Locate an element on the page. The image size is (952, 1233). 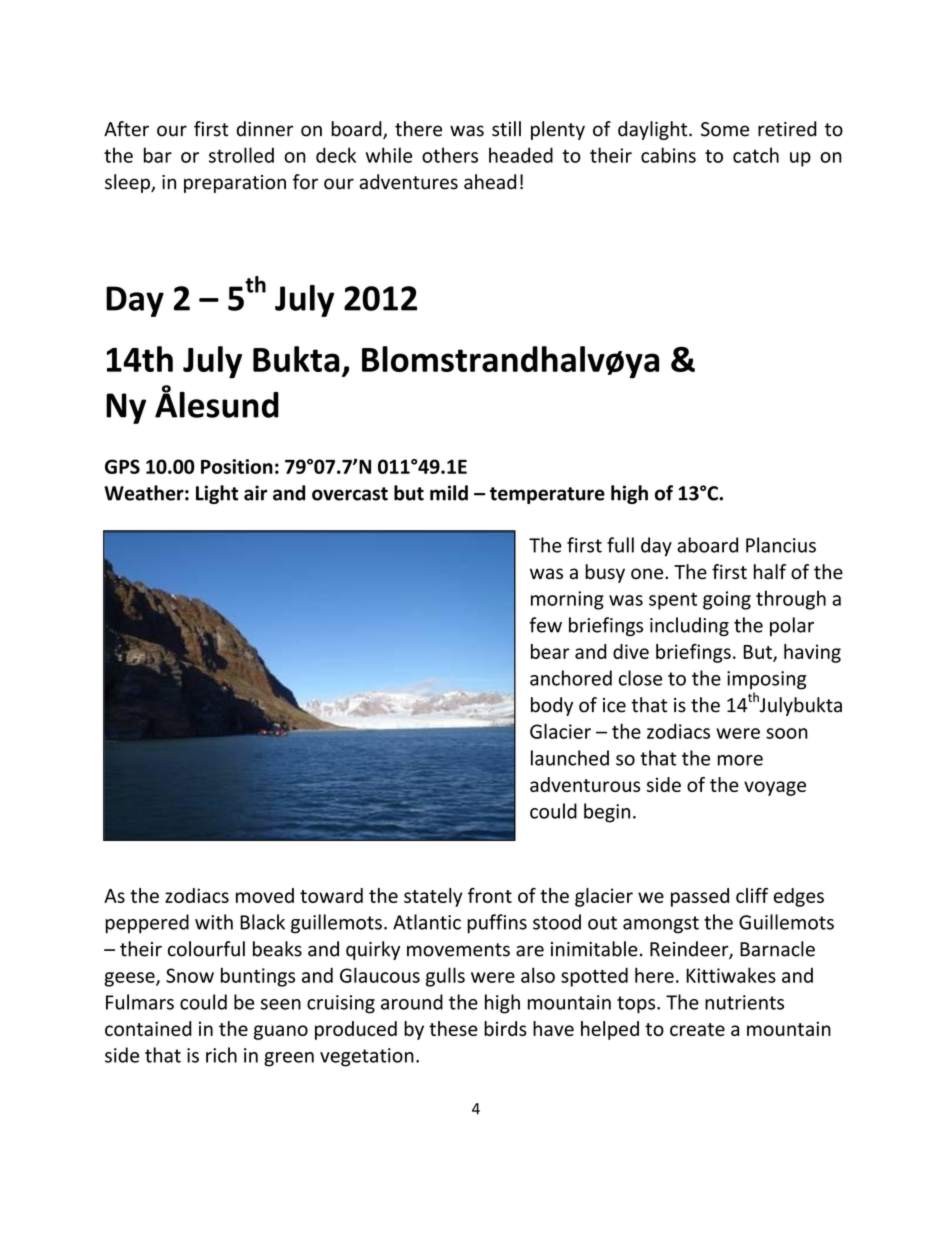
going is located at coordinates (727, 600).
